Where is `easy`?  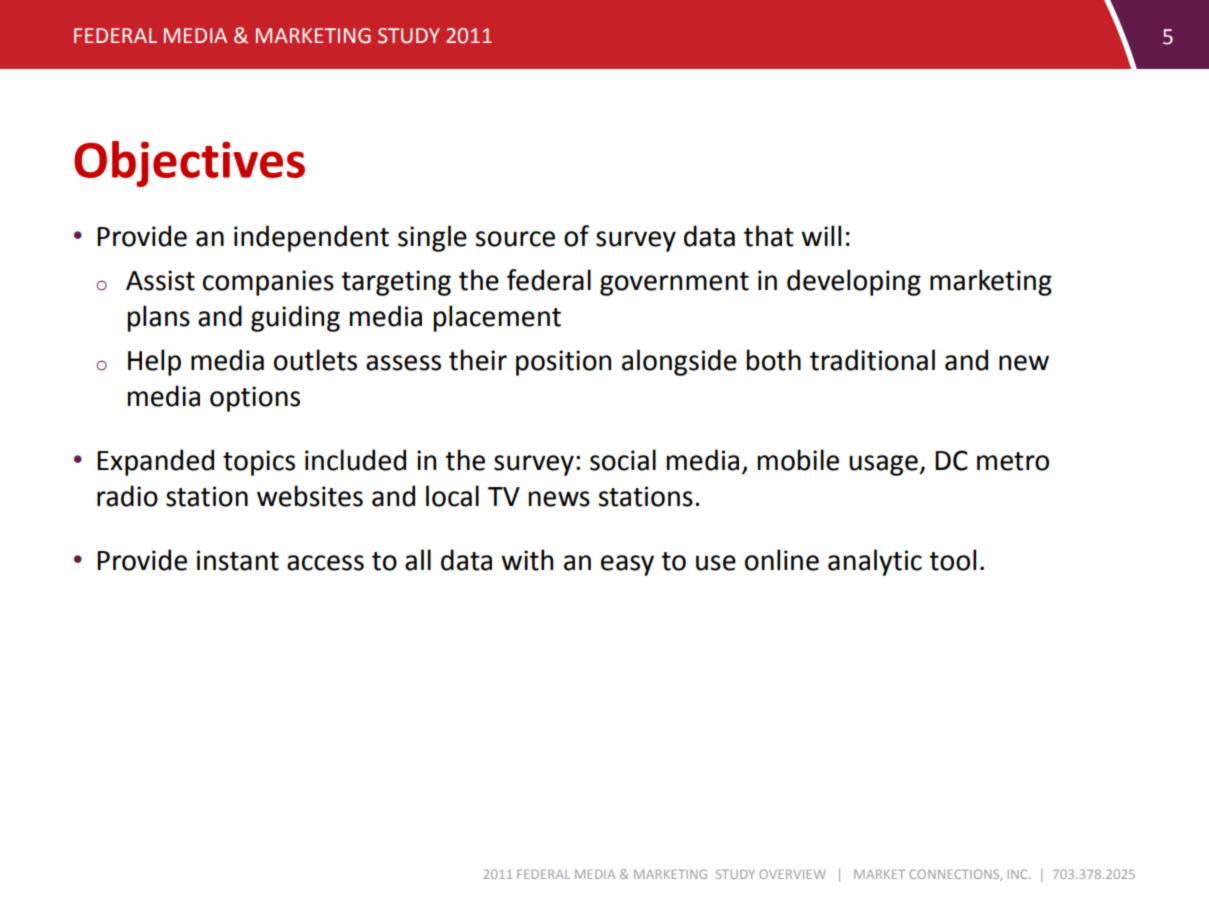
easy is located at coordinates (627, 565).
